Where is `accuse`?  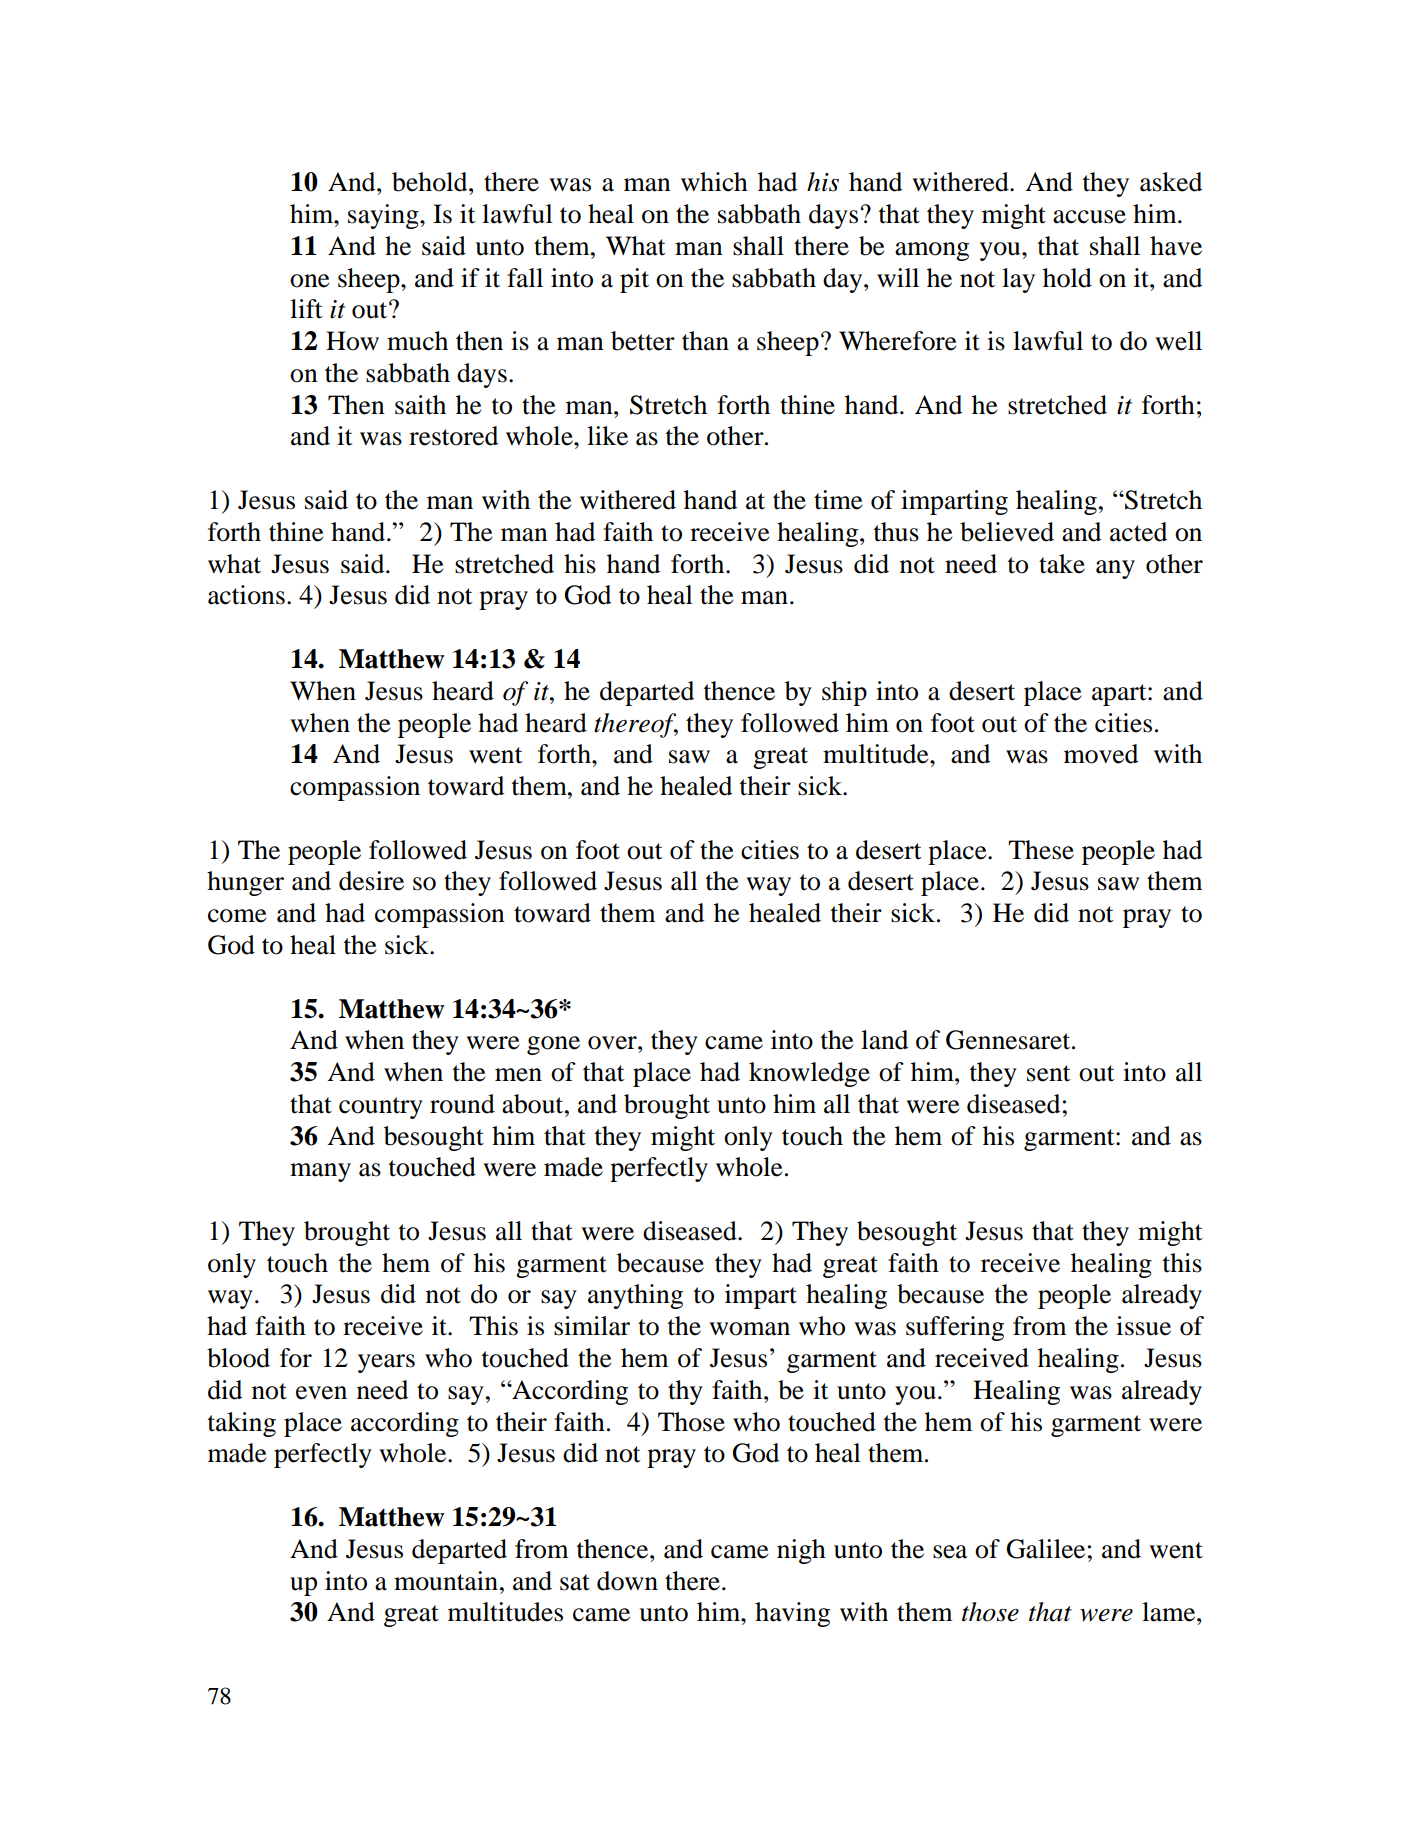 accuse is located at coordinates (1089, 217).
